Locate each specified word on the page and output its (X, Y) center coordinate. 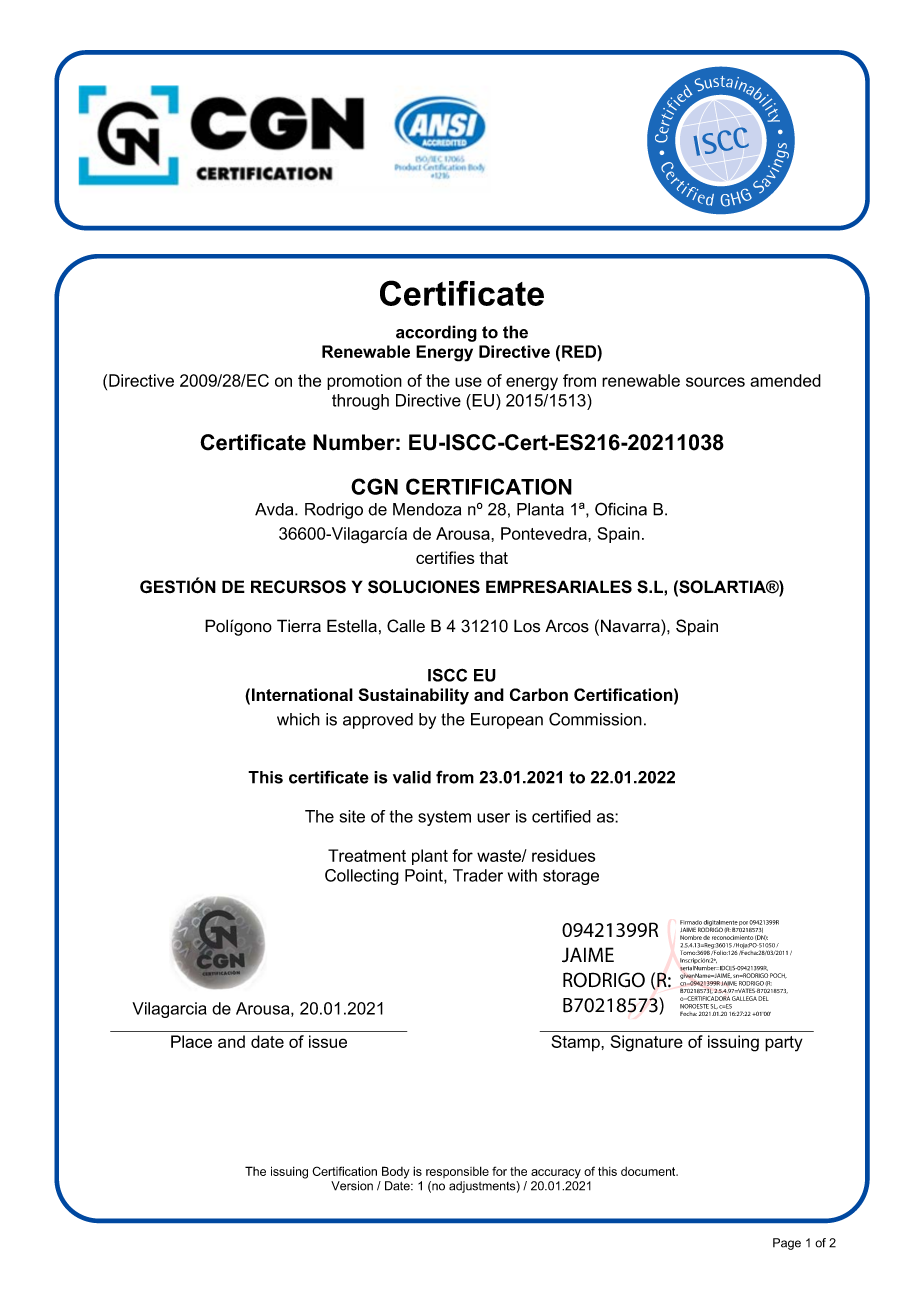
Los (527, 626)
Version (352, 1186)
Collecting (362, 877)
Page (787, 1244)
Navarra (631, 626)
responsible (457, 1172)
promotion (364, 382)
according (436, 333)
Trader (478, 875)
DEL (763, 998)
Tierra (299, 626)
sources (715, 382)
